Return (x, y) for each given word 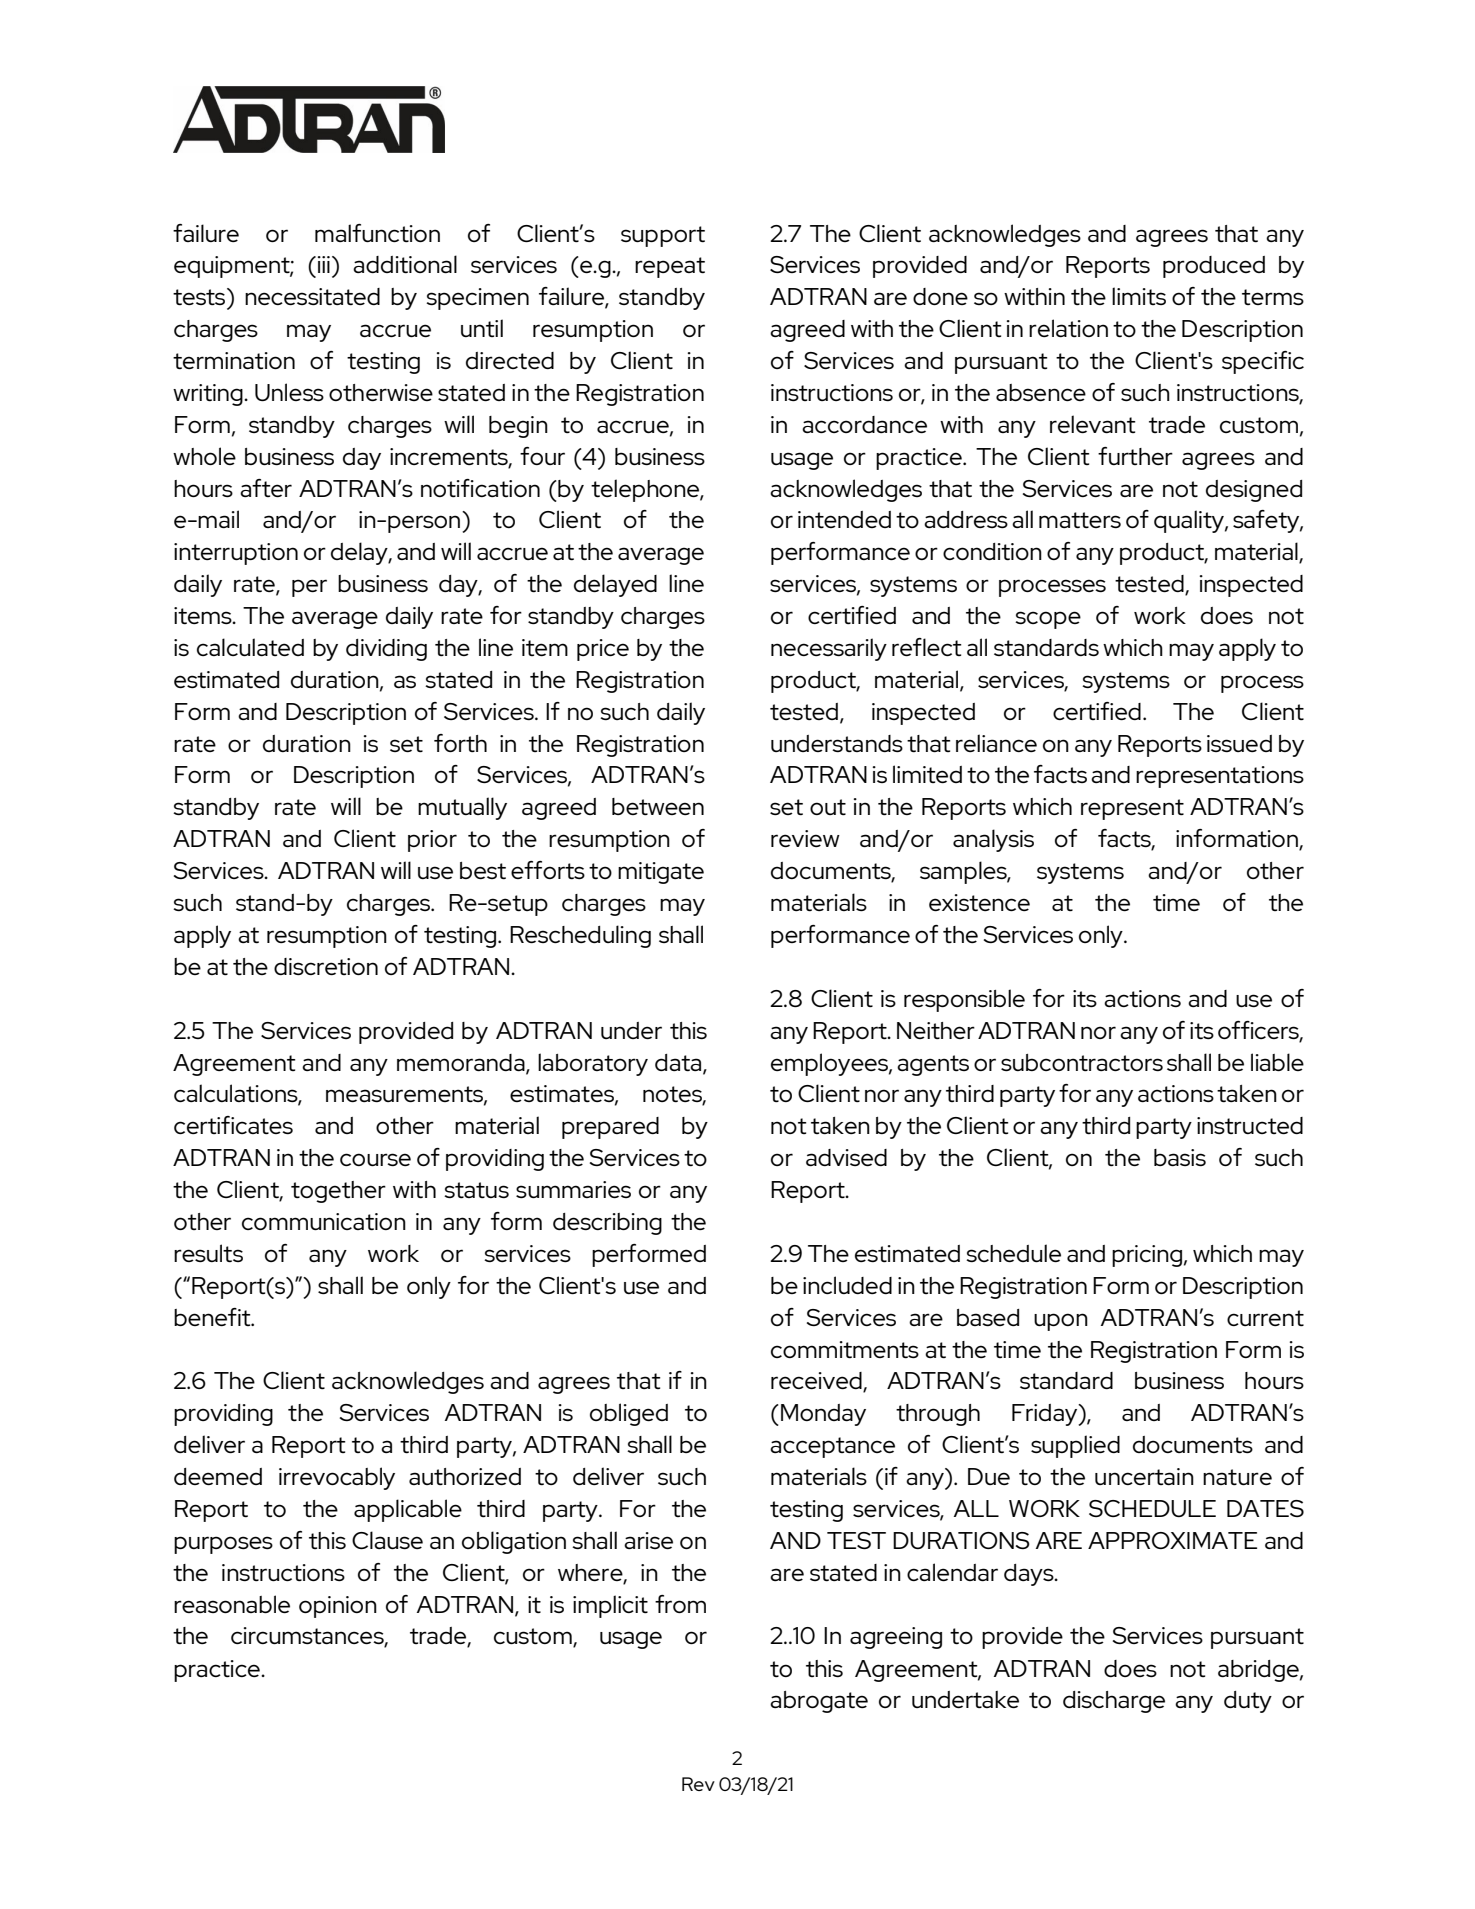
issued (1239, 743)
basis (1180, 1157)
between (658, 806)
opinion (338, 1607)
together (338, 1192)
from (680, 1604)
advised (846, 1157)
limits (1139, 296)
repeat (670, 267)
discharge (1114, 1702)
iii (322, 264)
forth (460, 743)
